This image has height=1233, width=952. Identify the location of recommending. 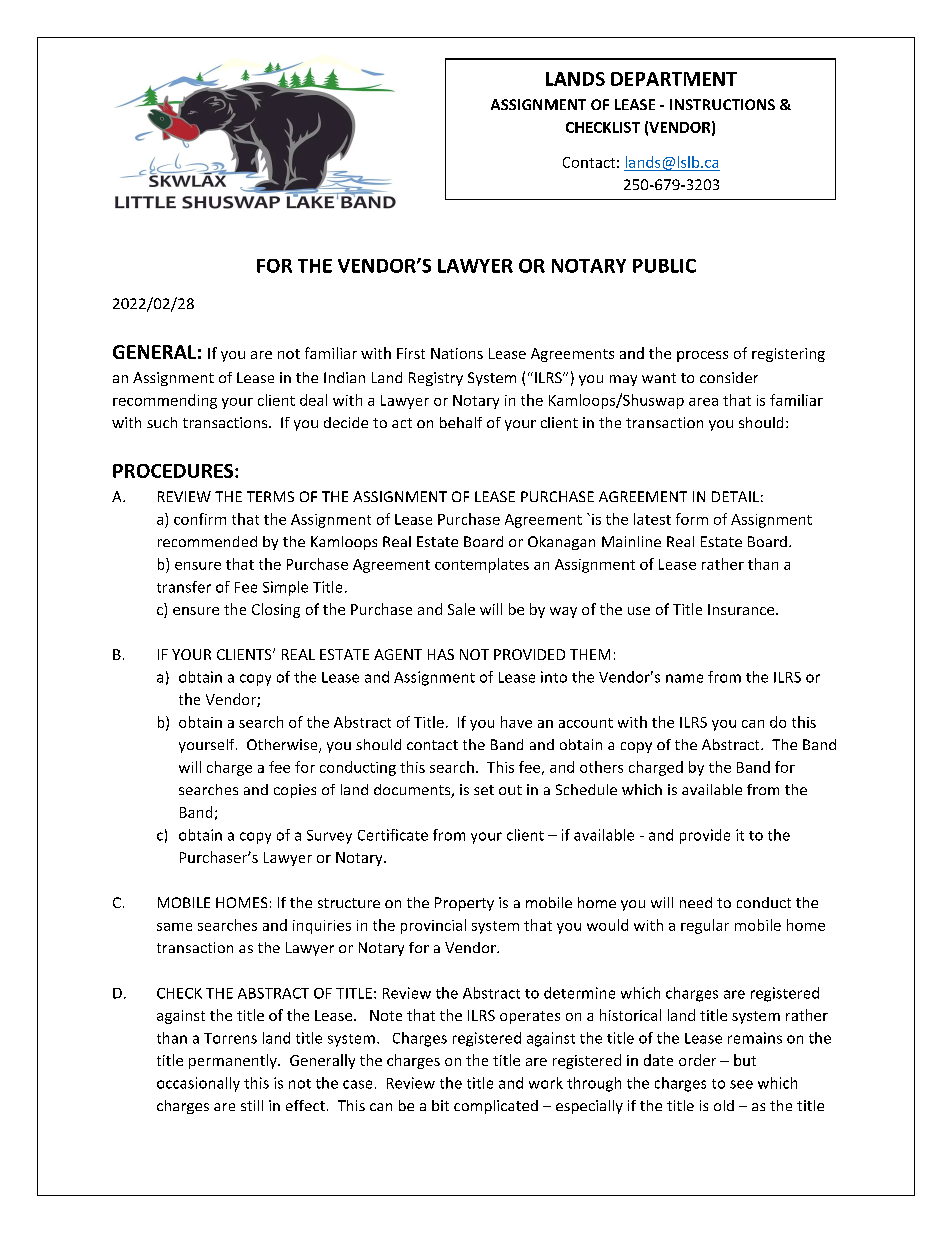
(165, 401).
